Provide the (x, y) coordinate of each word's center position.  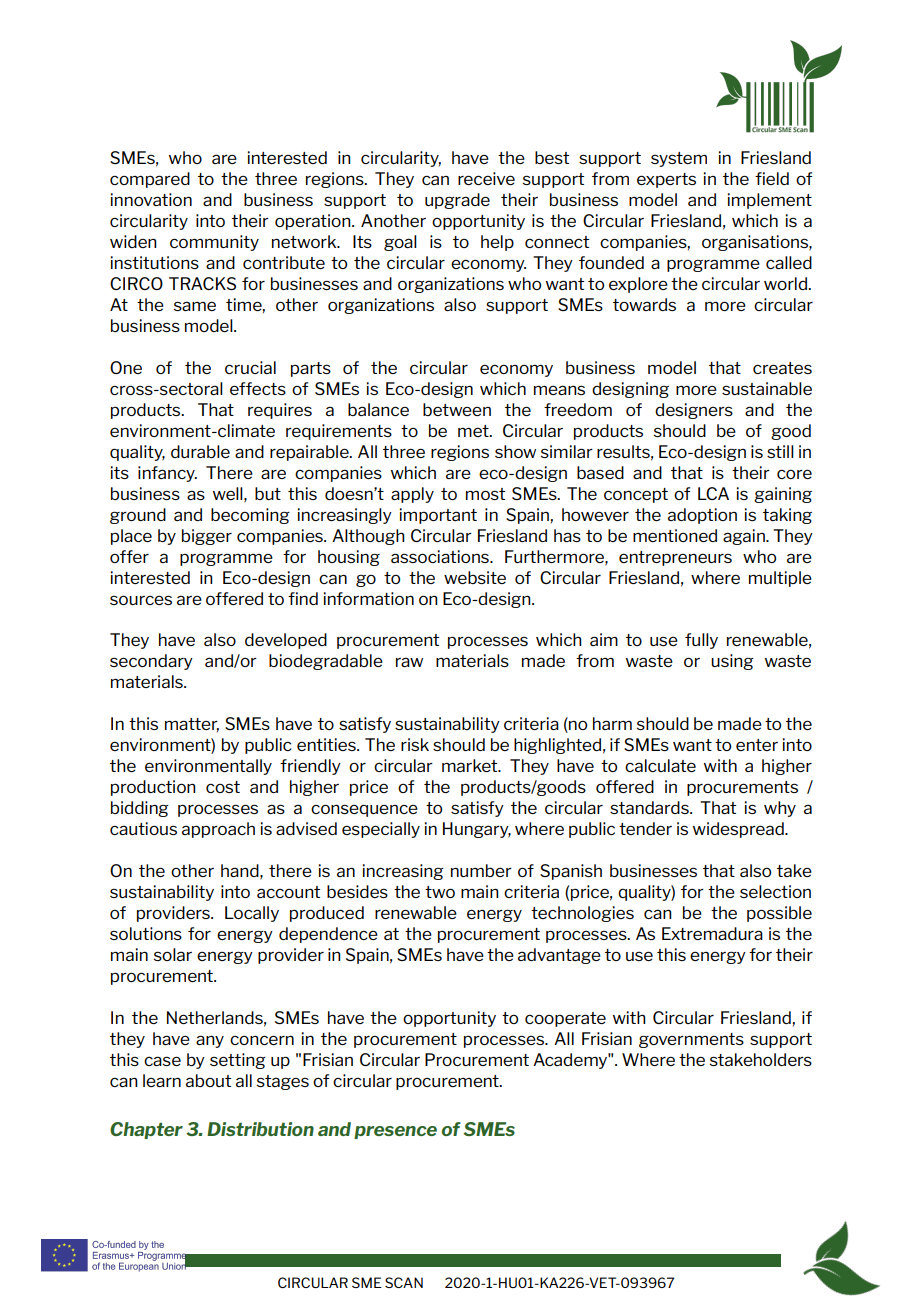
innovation (151, 199)
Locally (252, 914)
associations (441, 556)
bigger (207, 537)
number (481, 870)
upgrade (457, 201)
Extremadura (712, 933)
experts (666, 180)
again (745, 537)
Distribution (260, 1129)
